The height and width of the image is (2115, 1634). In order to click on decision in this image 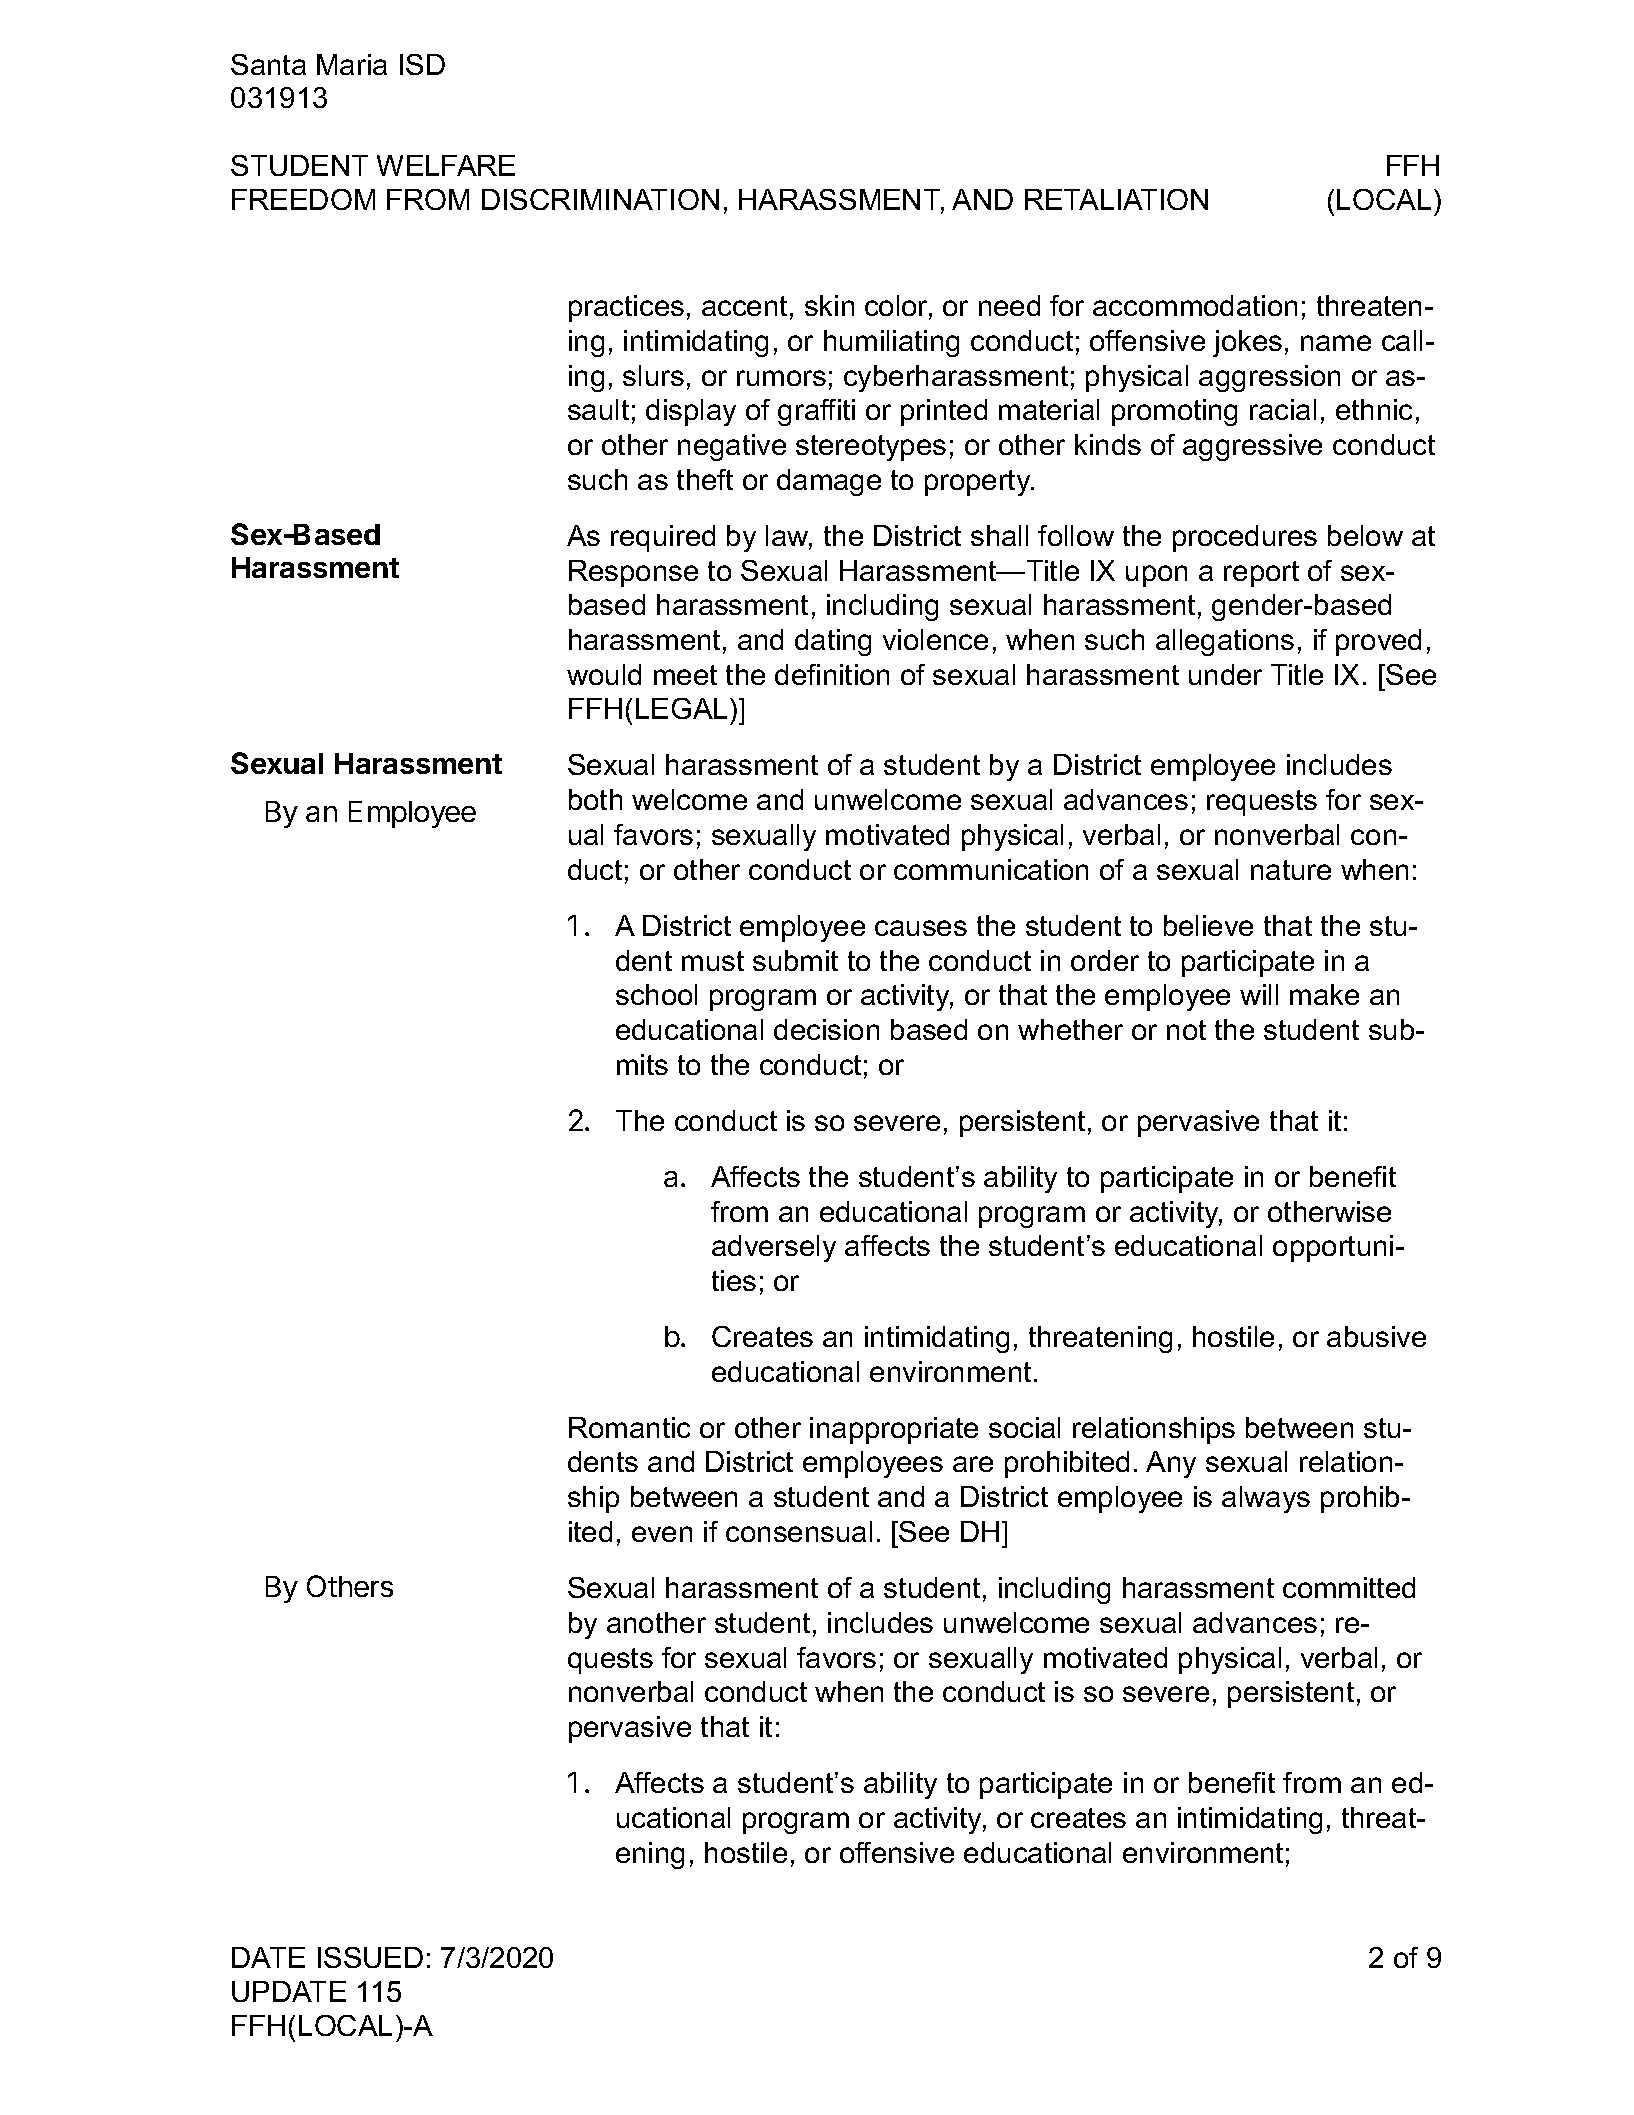, I will do `click(826, 1029)`.
